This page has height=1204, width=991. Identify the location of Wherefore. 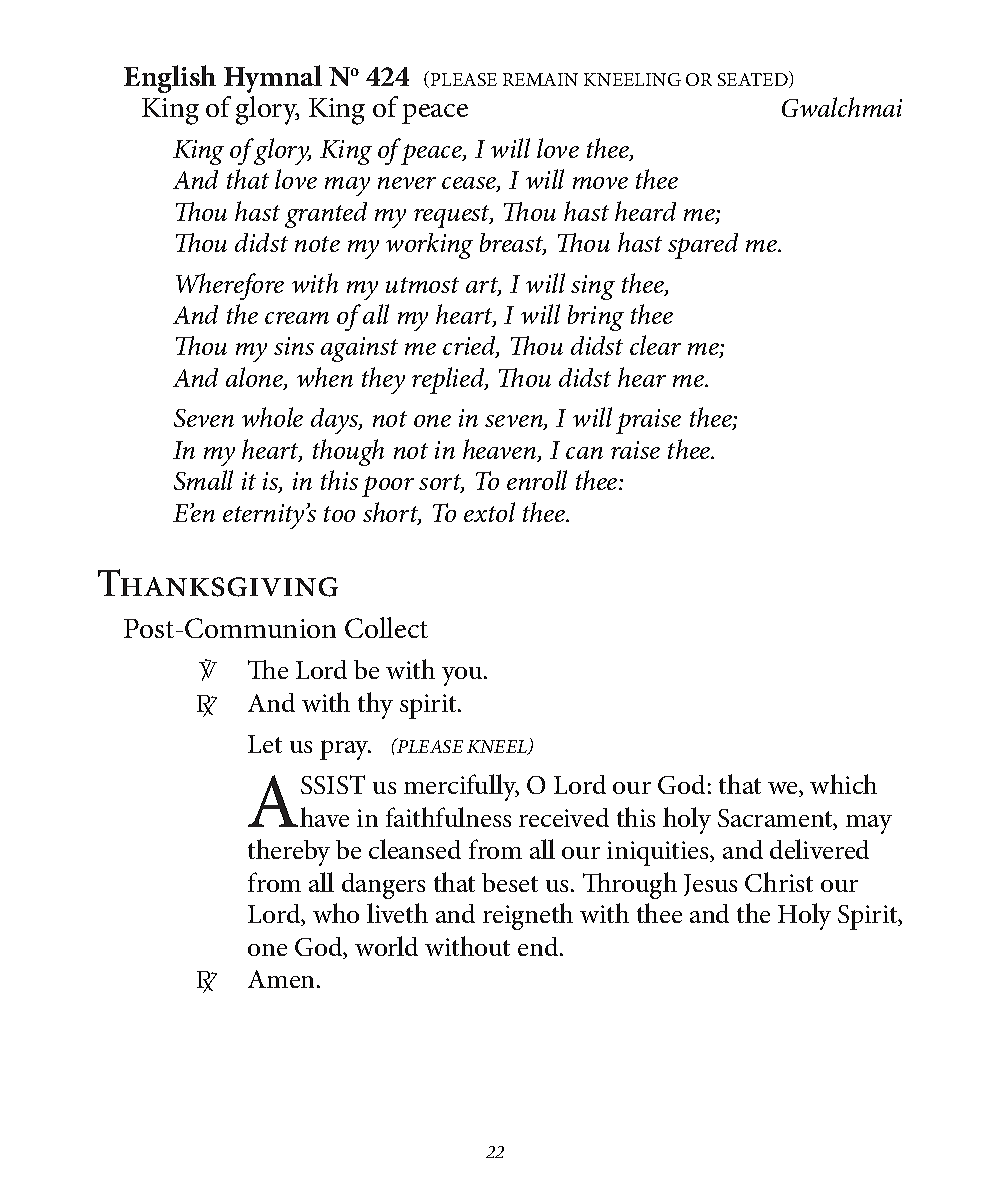
(230, 286).
